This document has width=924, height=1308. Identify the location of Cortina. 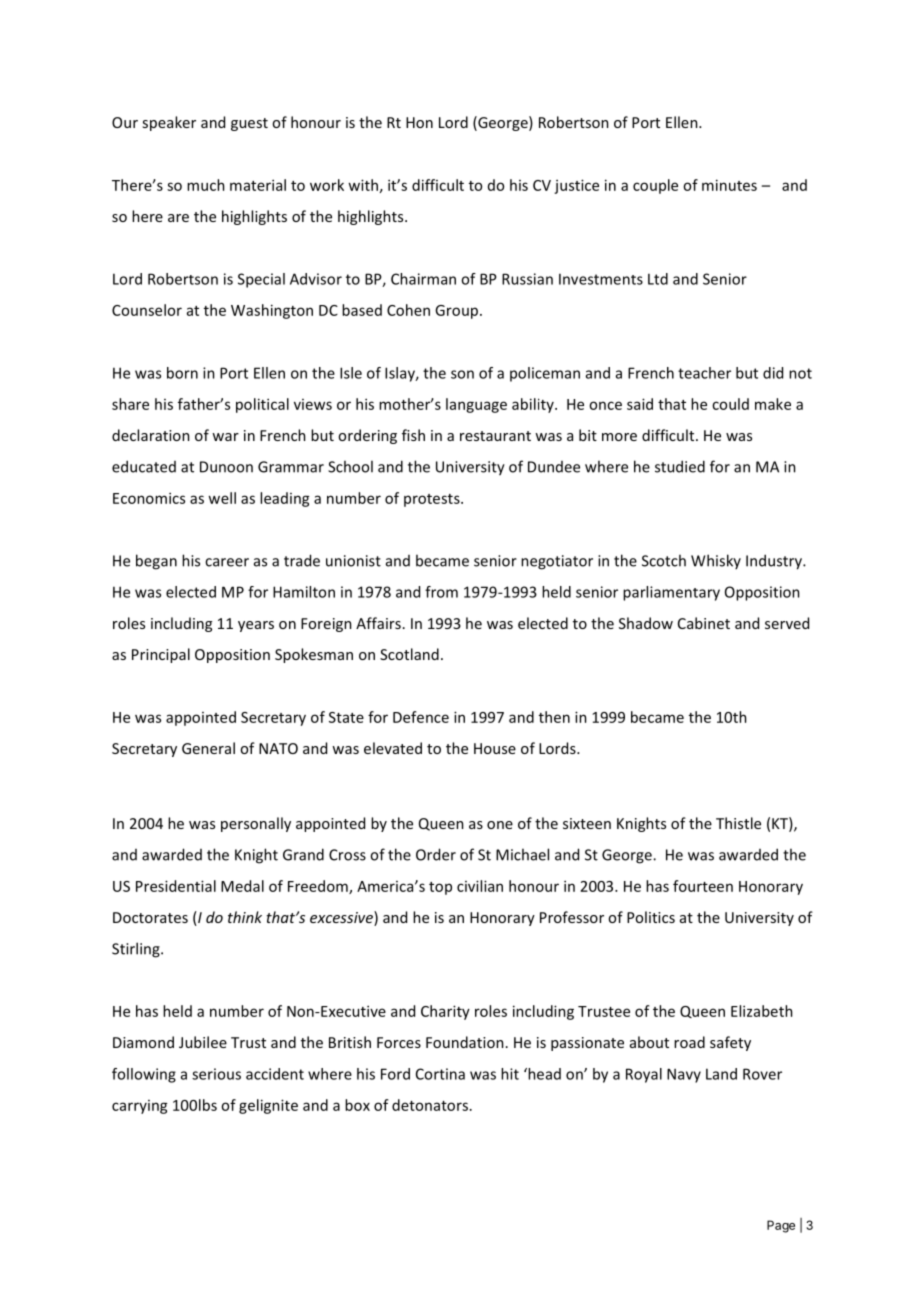
(440, 1074).
